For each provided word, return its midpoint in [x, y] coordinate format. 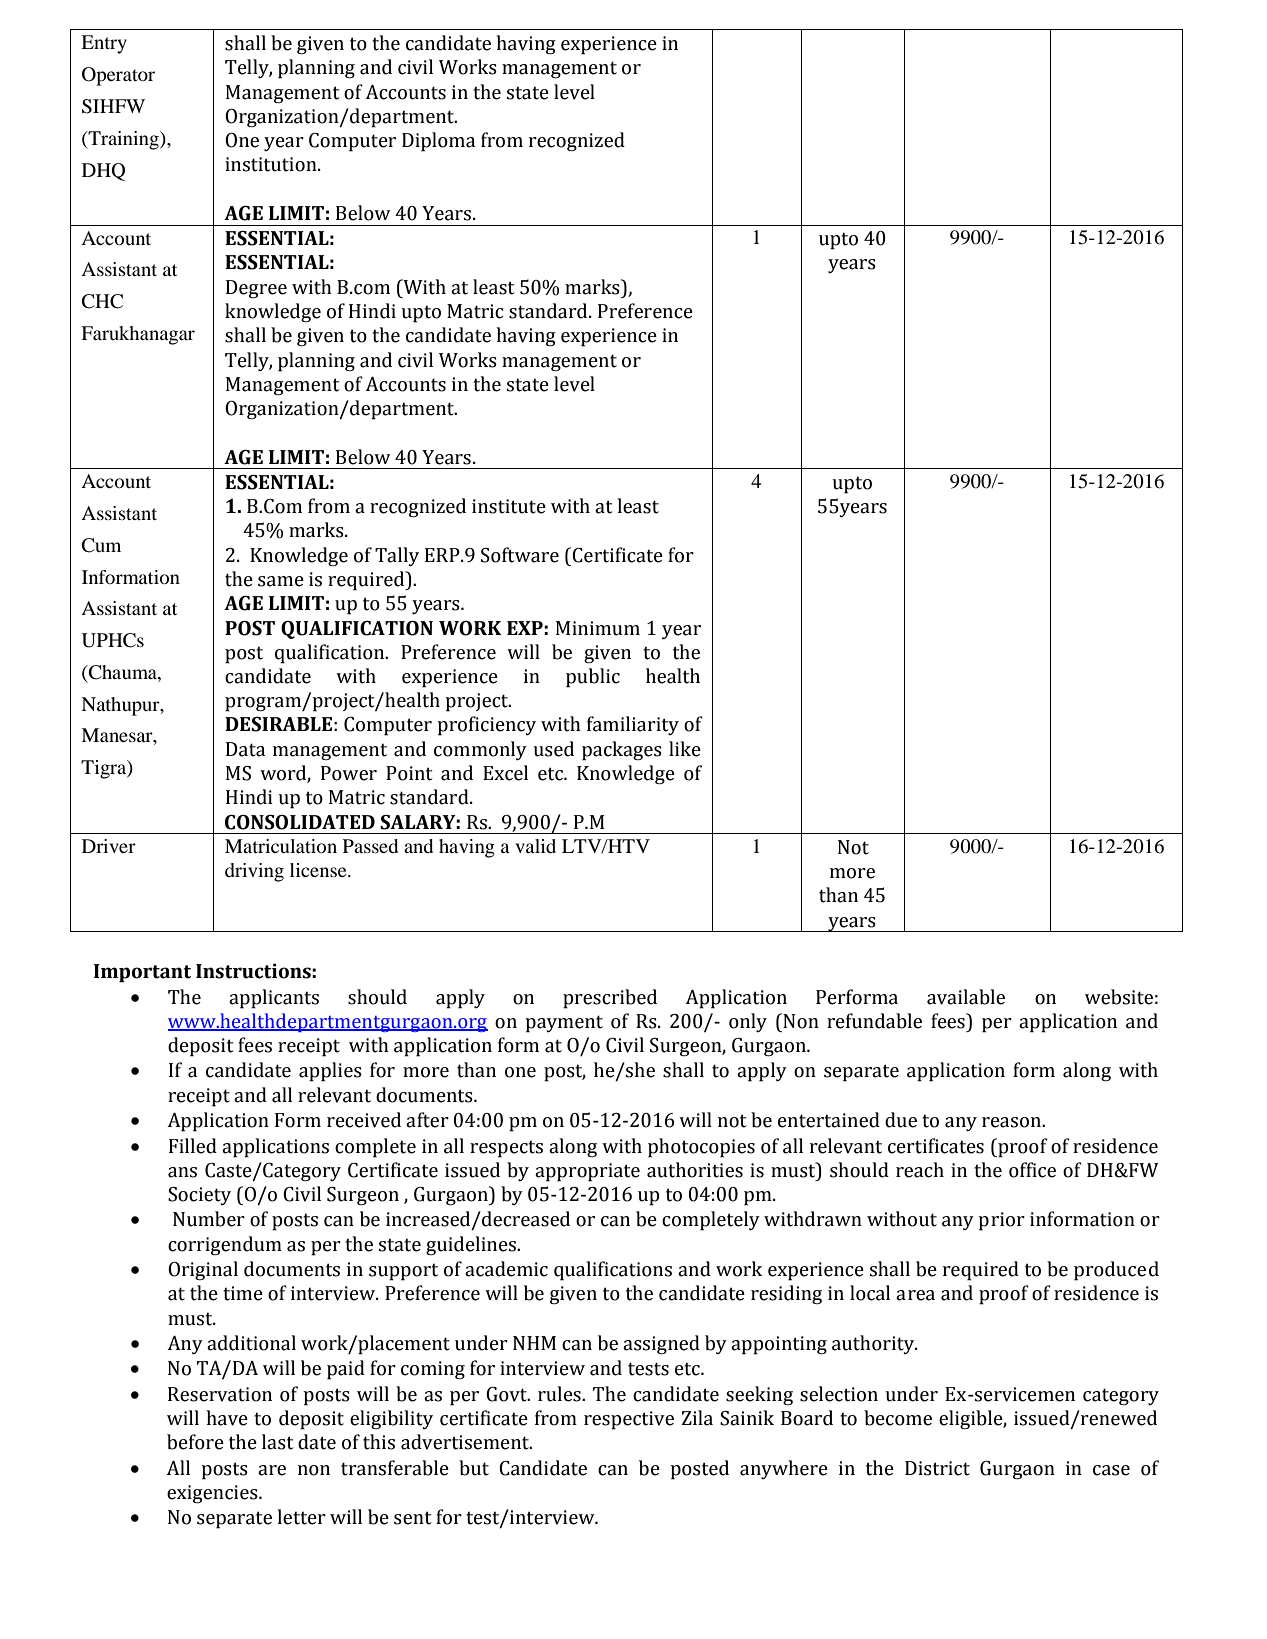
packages [622, 751]
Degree [256, 289]
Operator [118, 76]
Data [245, 749]
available [966, 997]
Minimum [598, 628]
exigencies [213, 1494]
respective [629, 1420]
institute [509, 506]
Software [520, 555]
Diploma [438, 142]
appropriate [587, 1172]
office [1032, 1170]
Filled [193, 1146]
